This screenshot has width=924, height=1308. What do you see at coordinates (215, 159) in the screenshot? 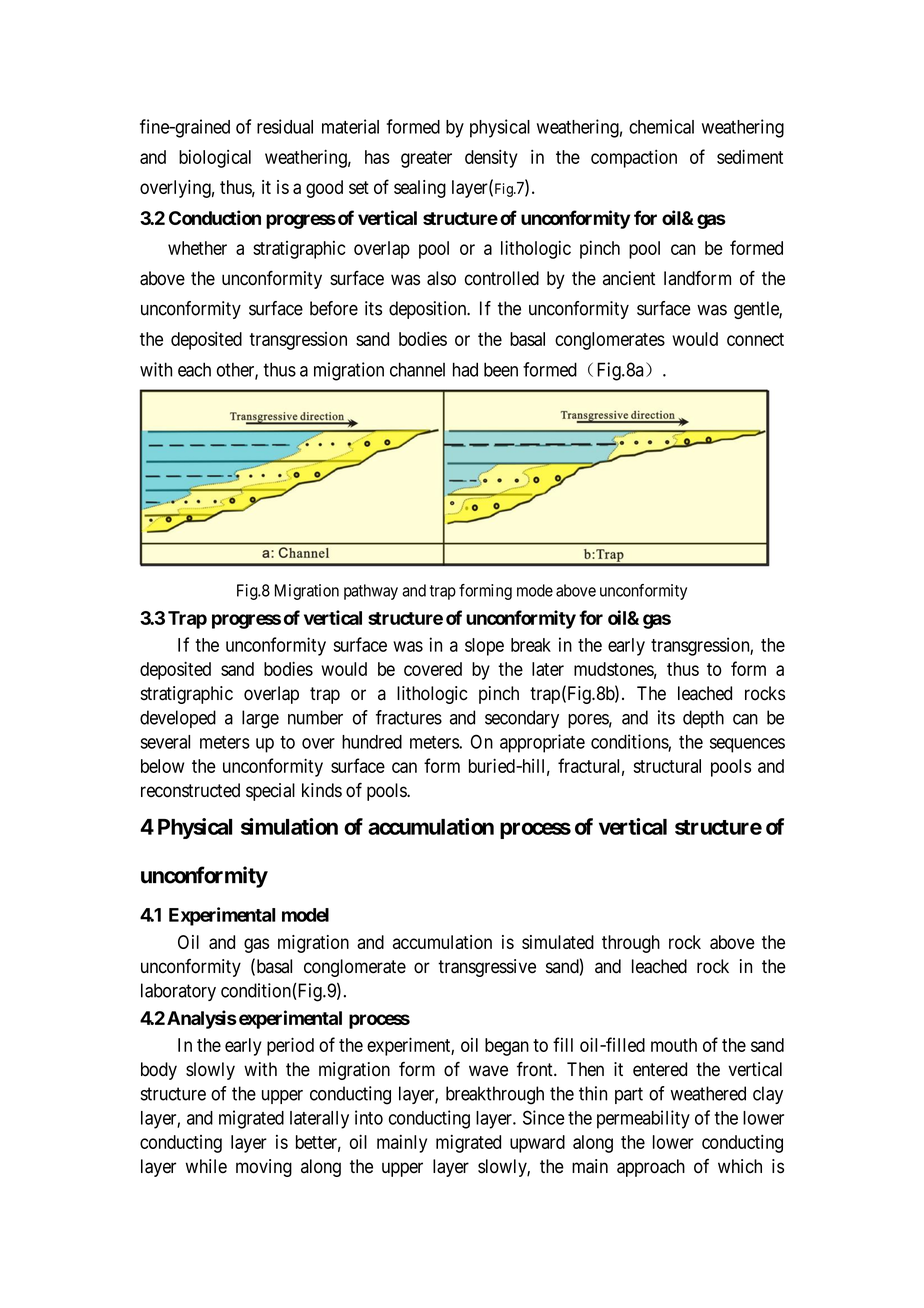
I see `biological` at bounding box center [215, 159].
